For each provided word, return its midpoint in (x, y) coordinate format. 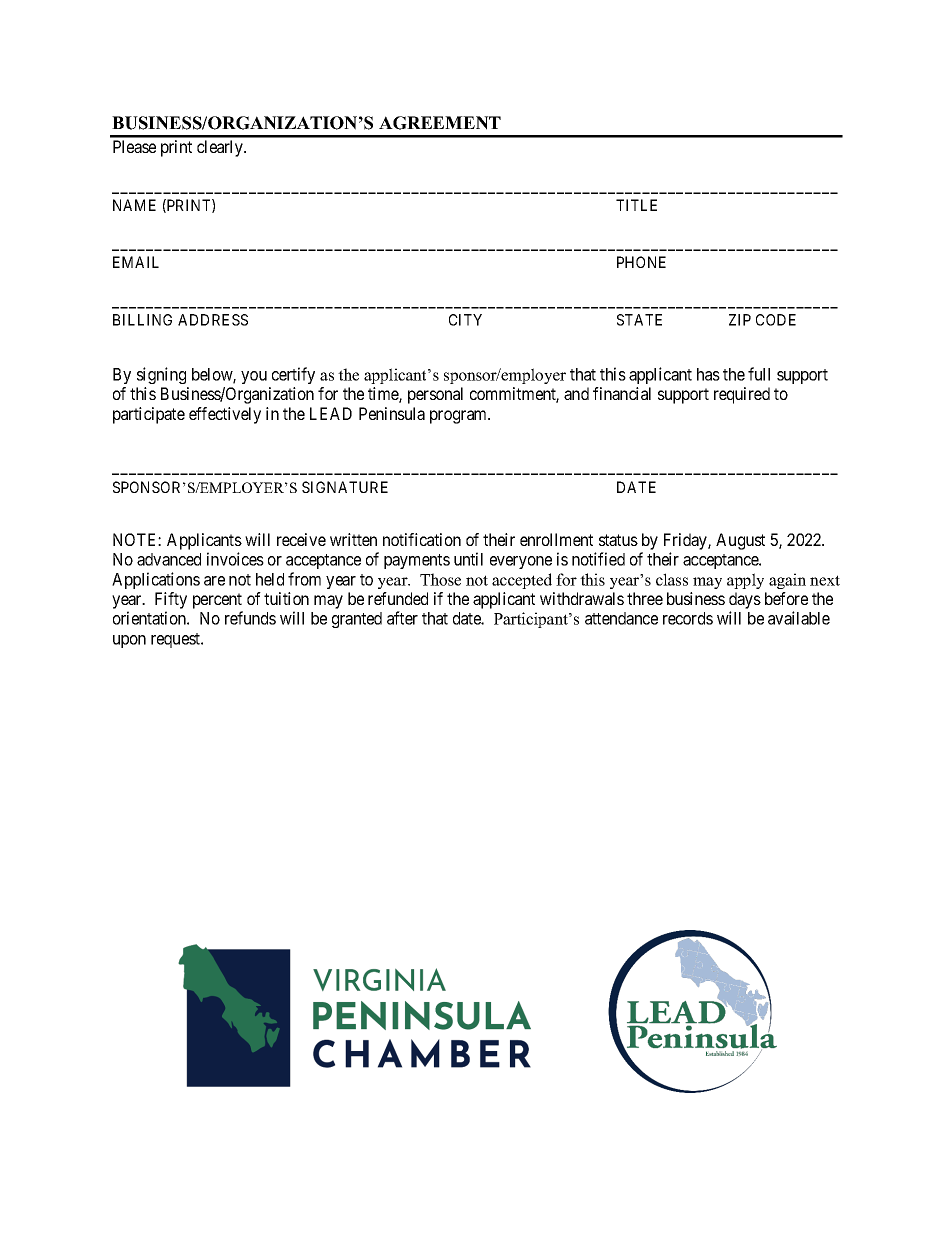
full (759, 374)
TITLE (636, 205)
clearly (221, 148)
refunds (250, 618)
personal (435, 395)
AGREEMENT (440, 123)
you (254, 377)
